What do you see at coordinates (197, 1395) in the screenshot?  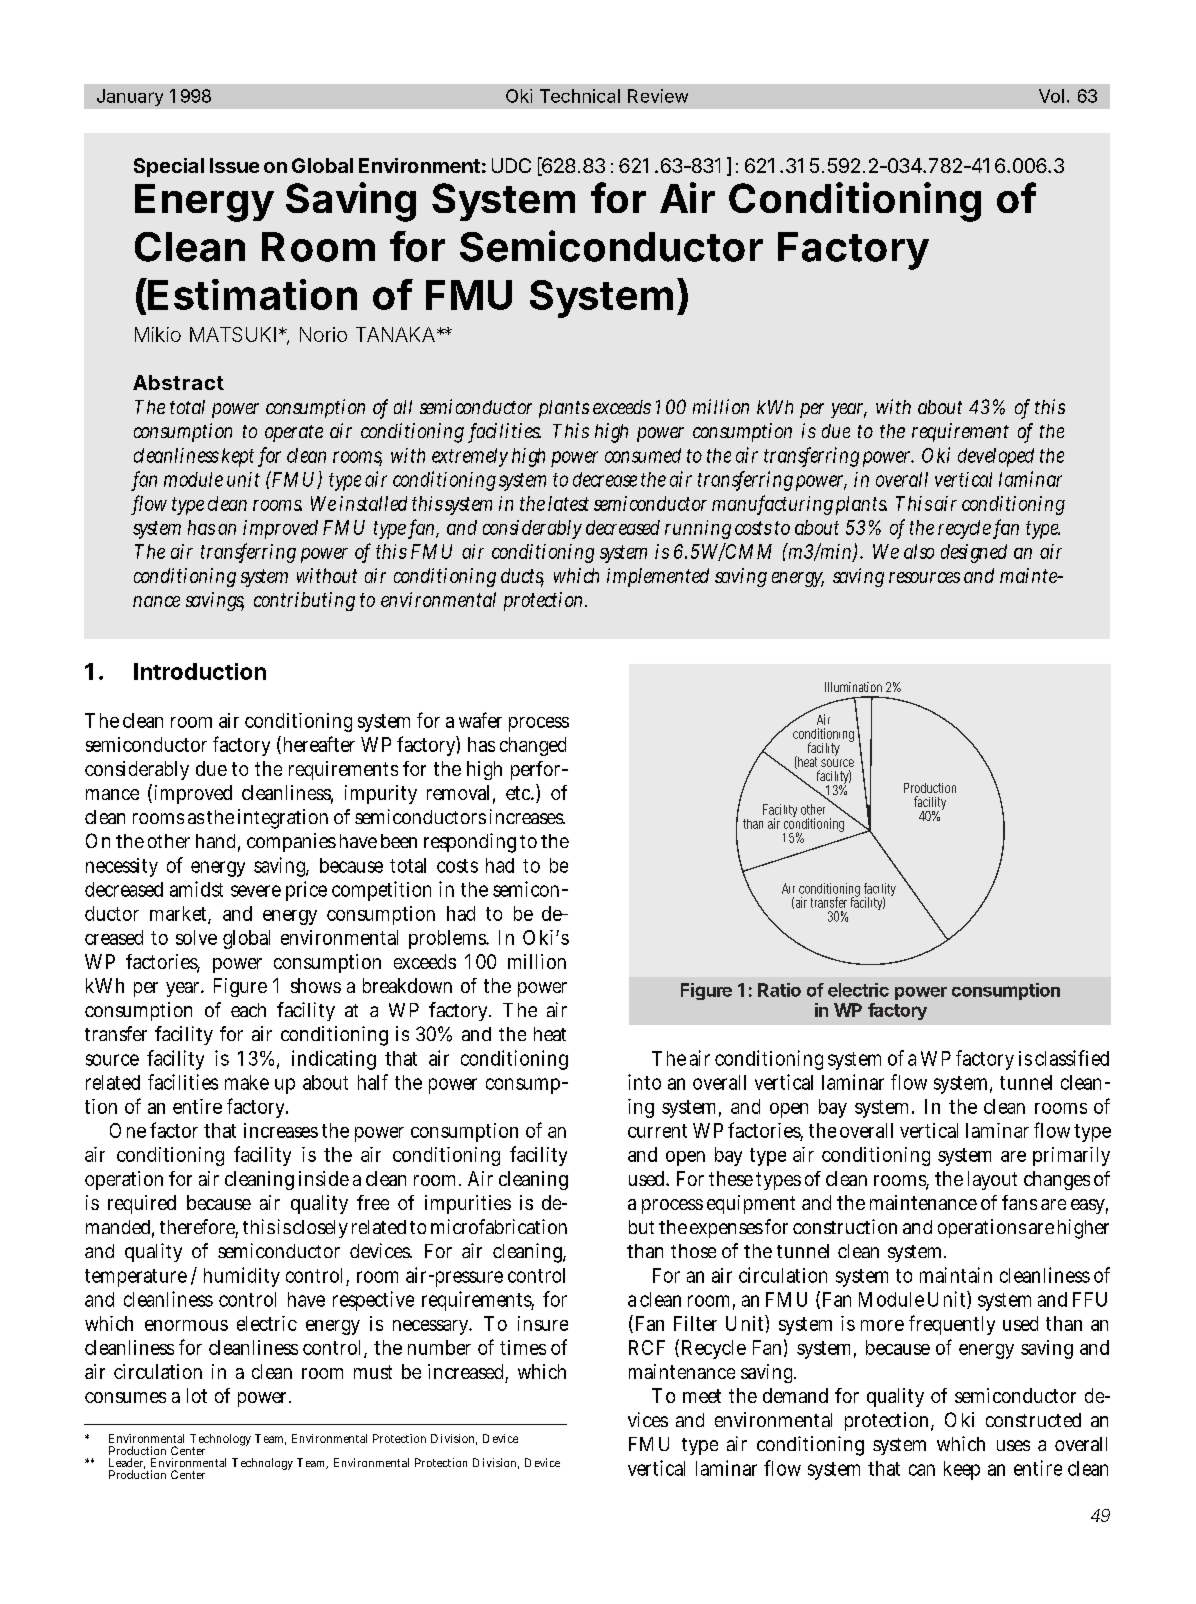 I see `lot` at bounding box center [197, 1395].
